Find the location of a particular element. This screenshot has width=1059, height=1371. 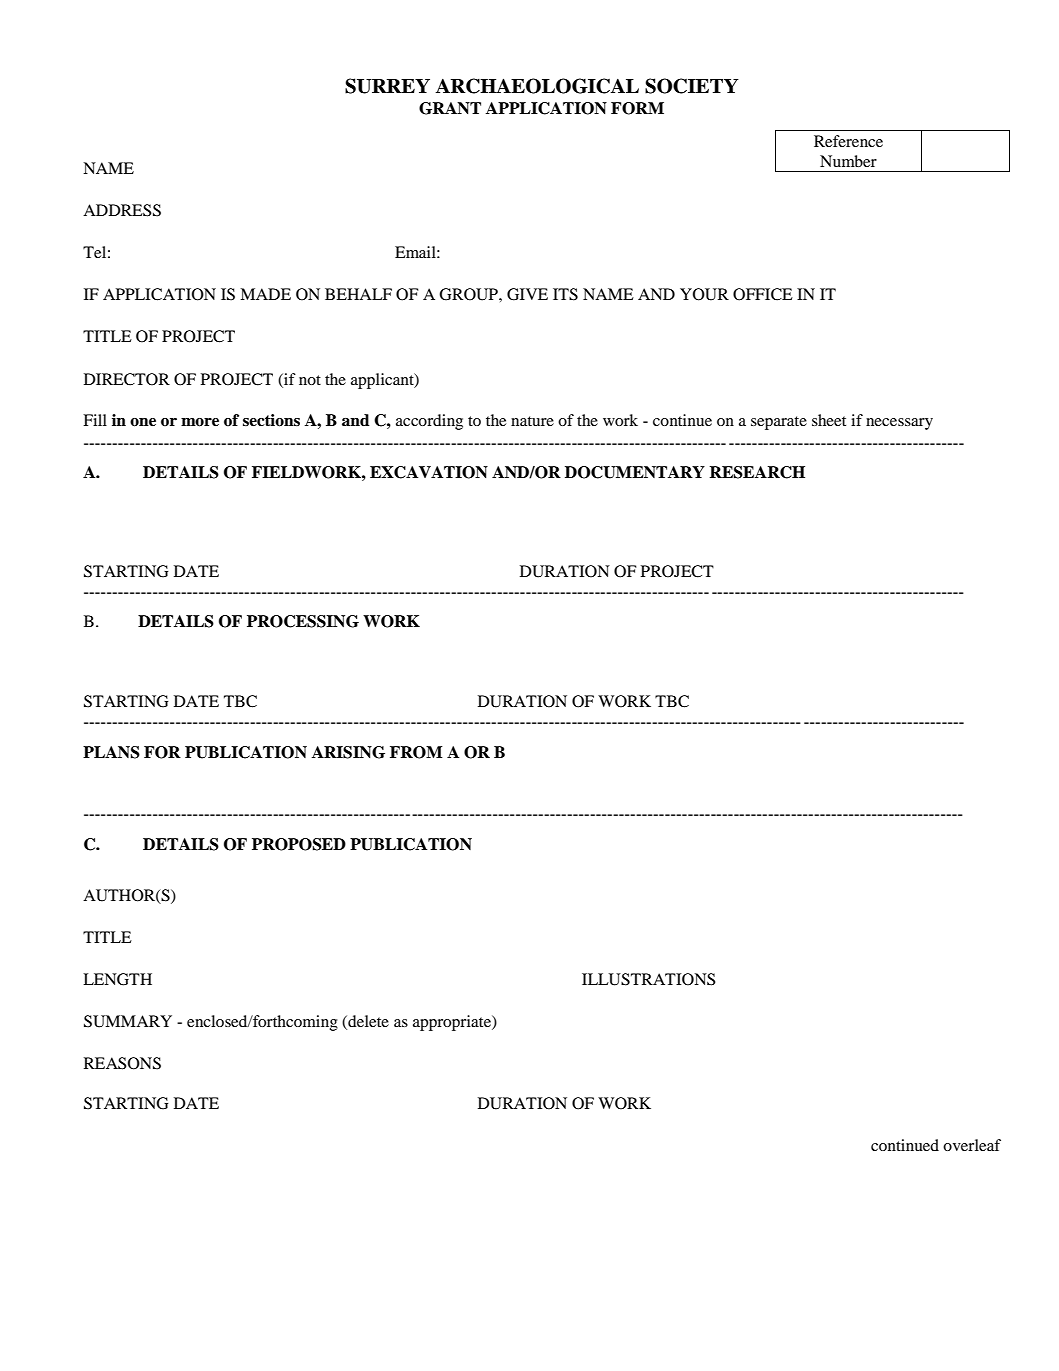

EXCAVATION is located at coordinates (429, 472).
